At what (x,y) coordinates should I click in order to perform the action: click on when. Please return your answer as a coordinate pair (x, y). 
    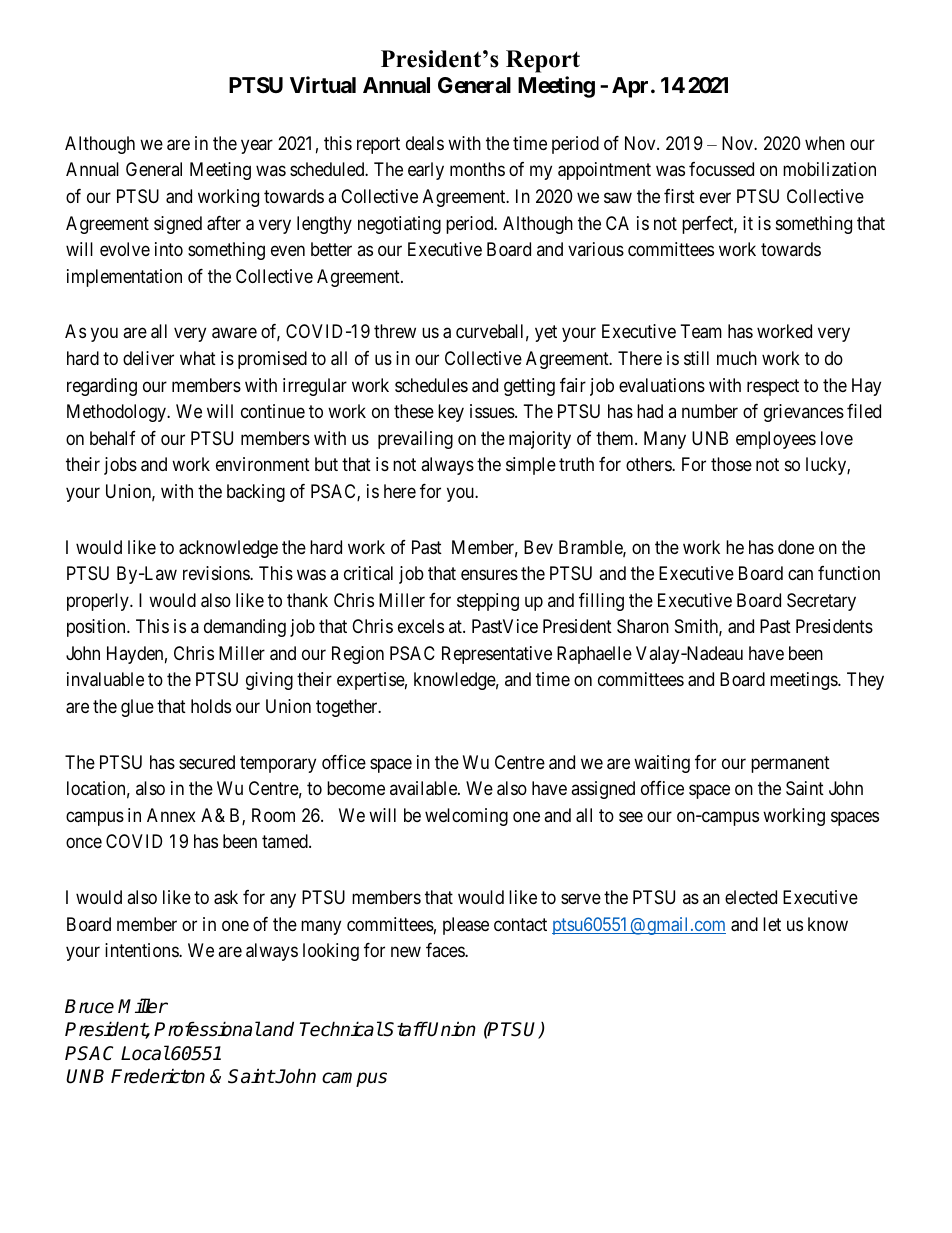
    Looking at the image, I should click on (825, 143).
